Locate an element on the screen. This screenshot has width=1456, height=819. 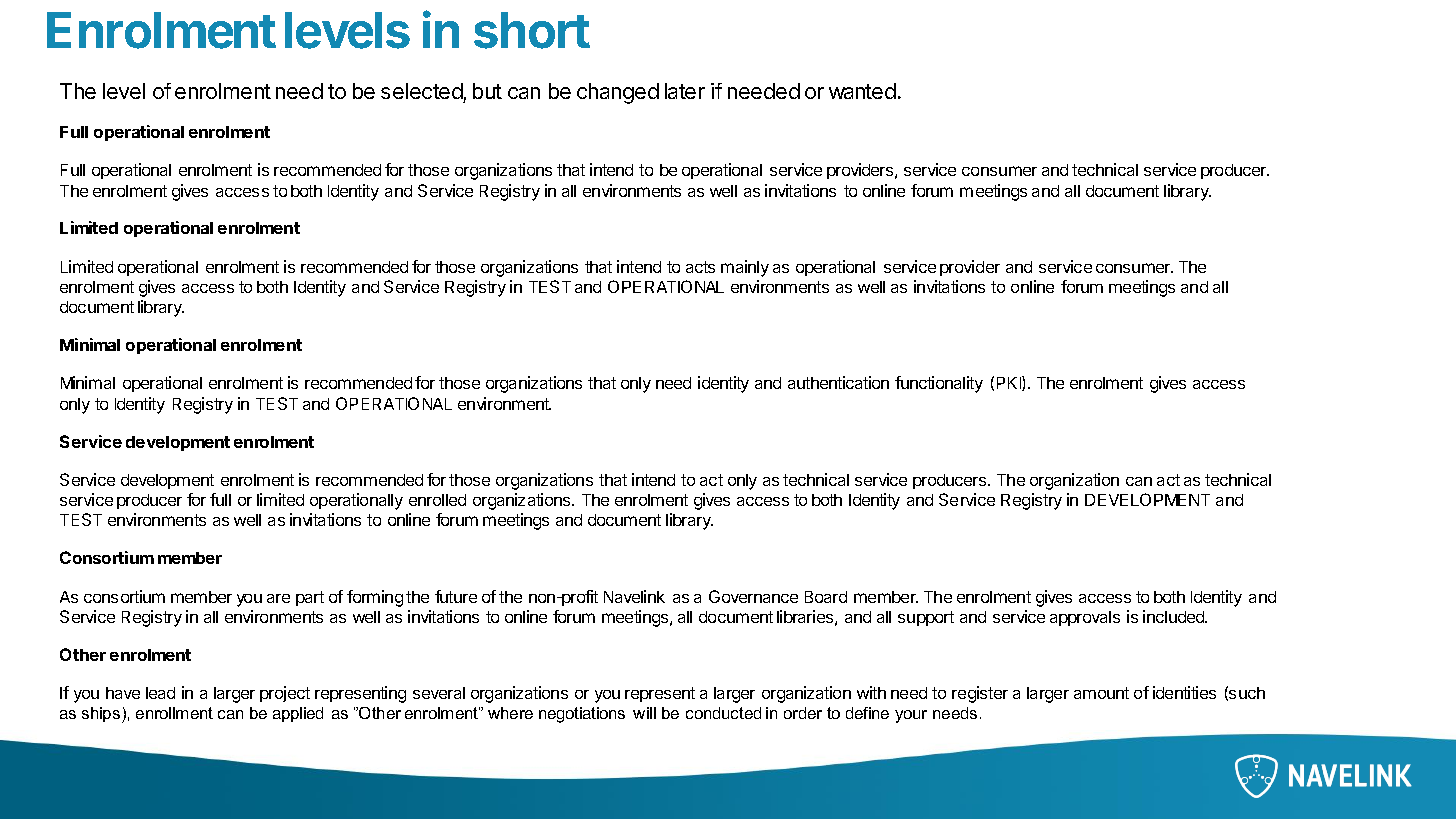
acts is located at coordinates (700, 267).
